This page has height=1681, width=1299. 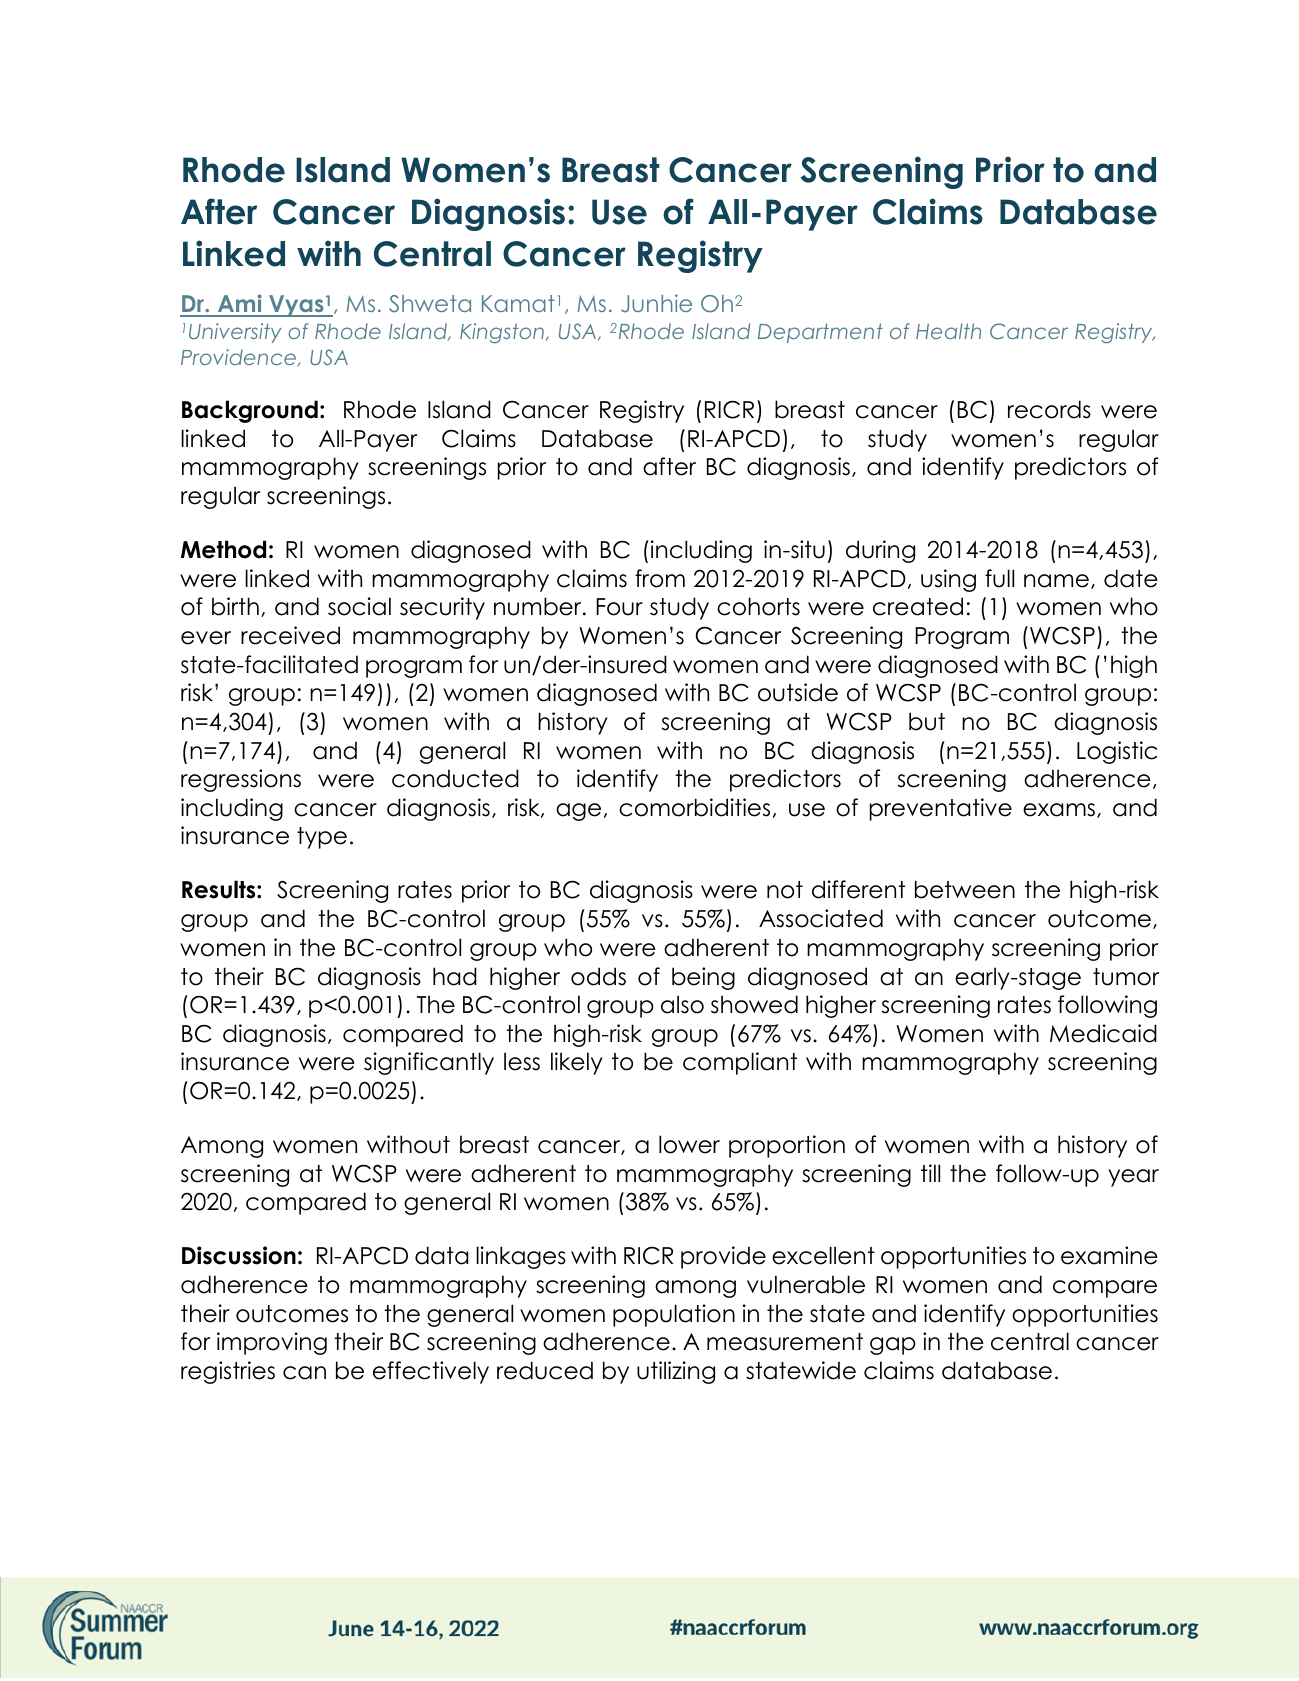 What do you see at coordinates (694, 807) in the page?
I see `comorbidities` at bounding box center [694, 807].
